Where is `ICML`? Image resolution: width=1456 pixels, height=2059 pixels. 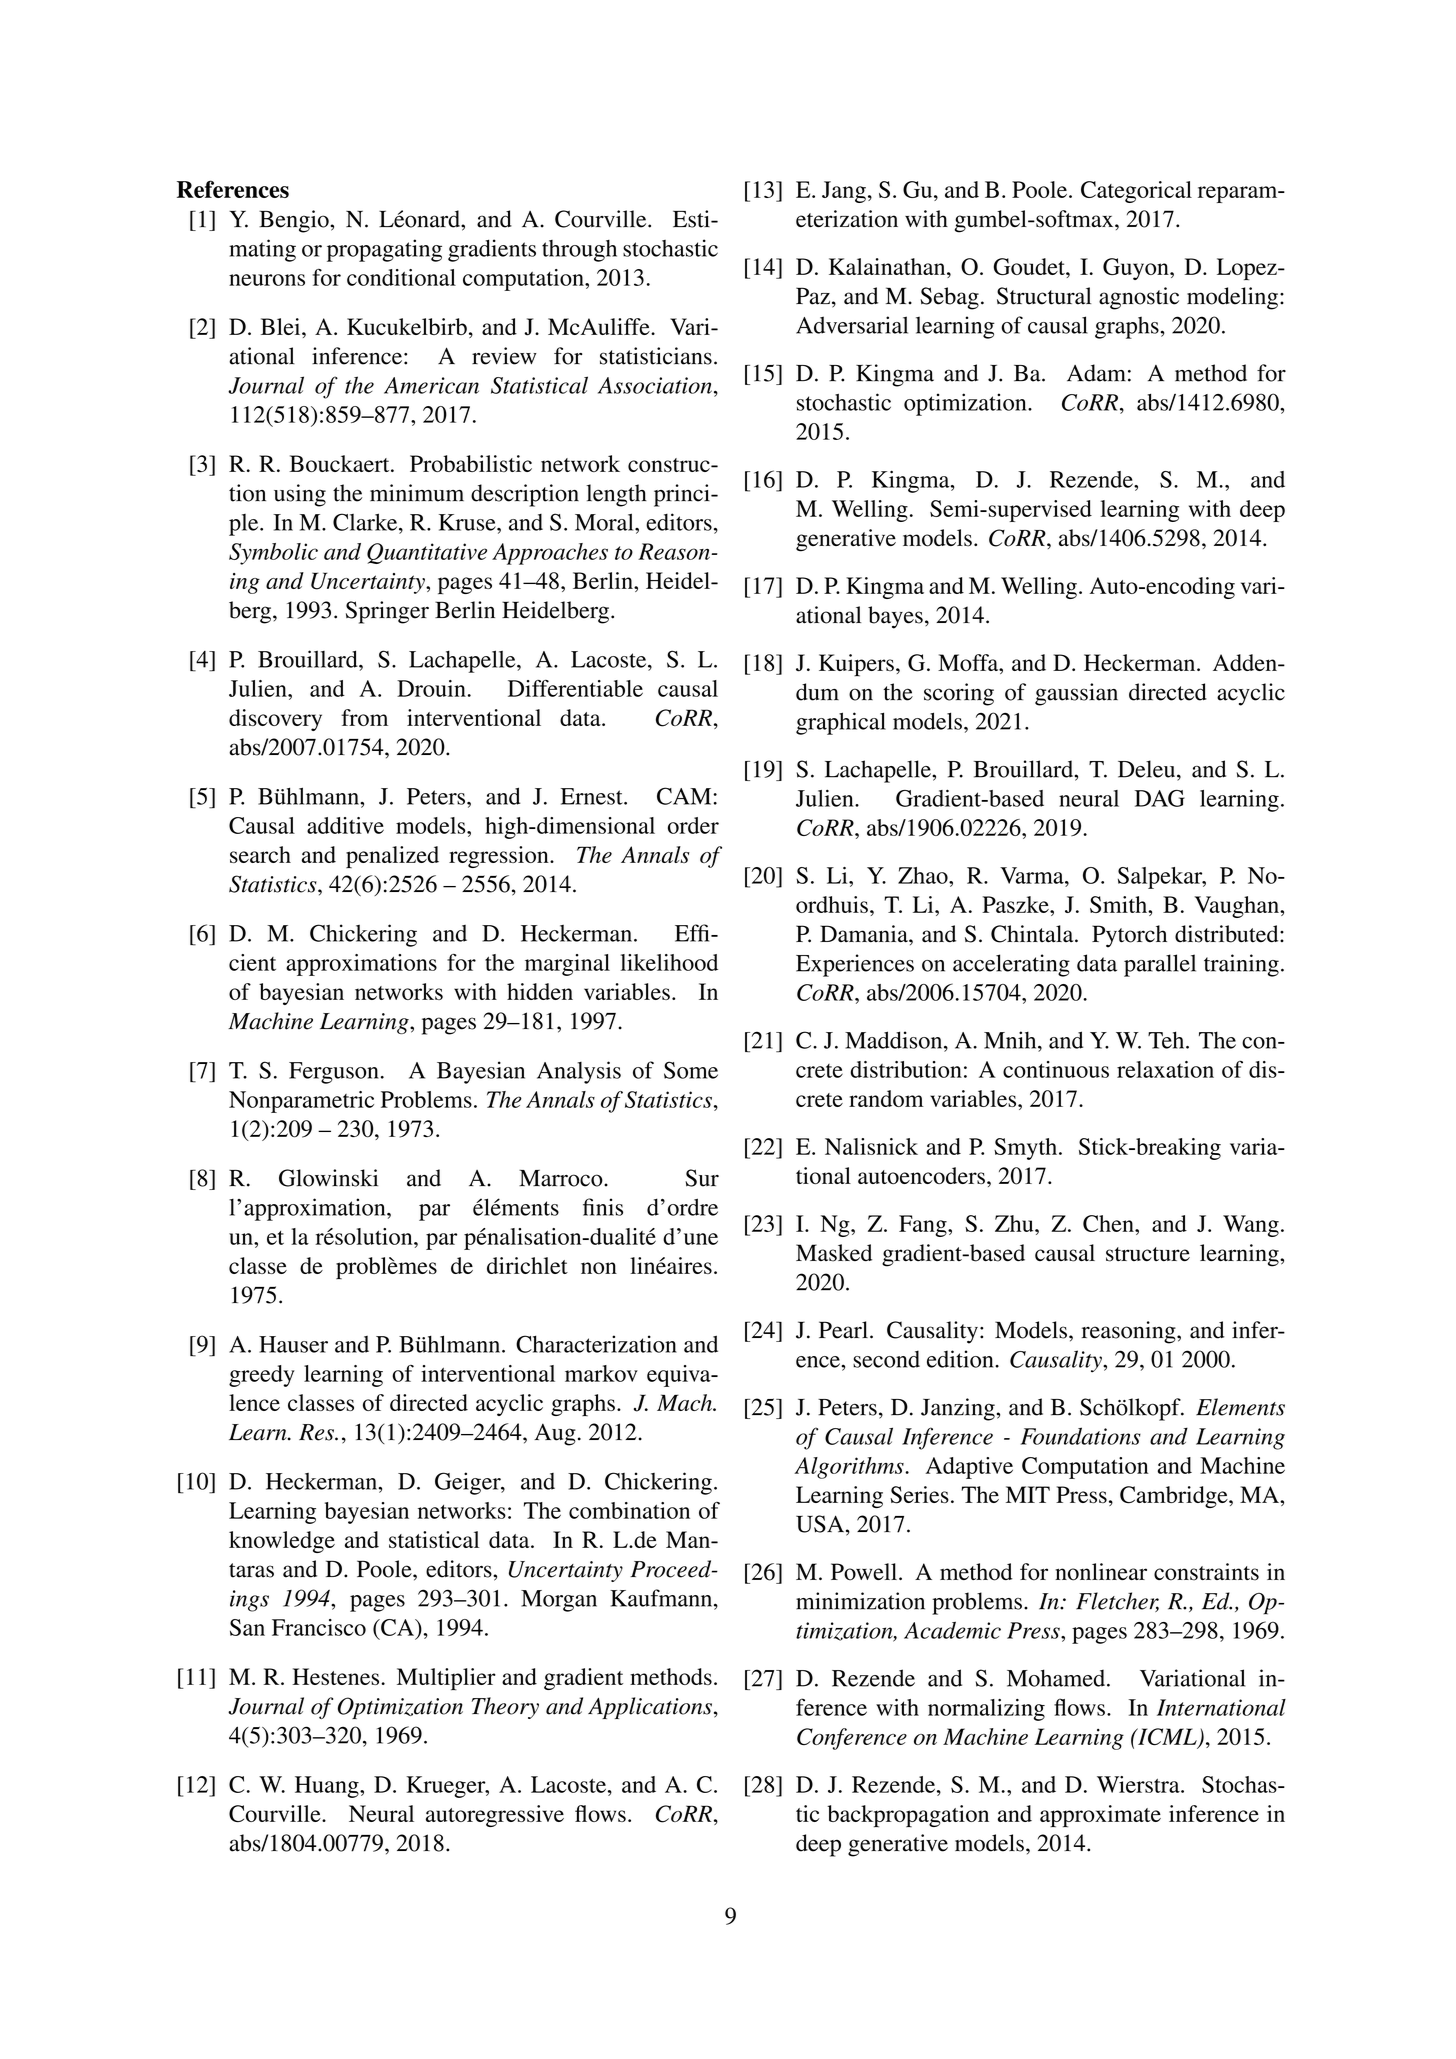
ICML is located at coordinates (1167, 1738).
